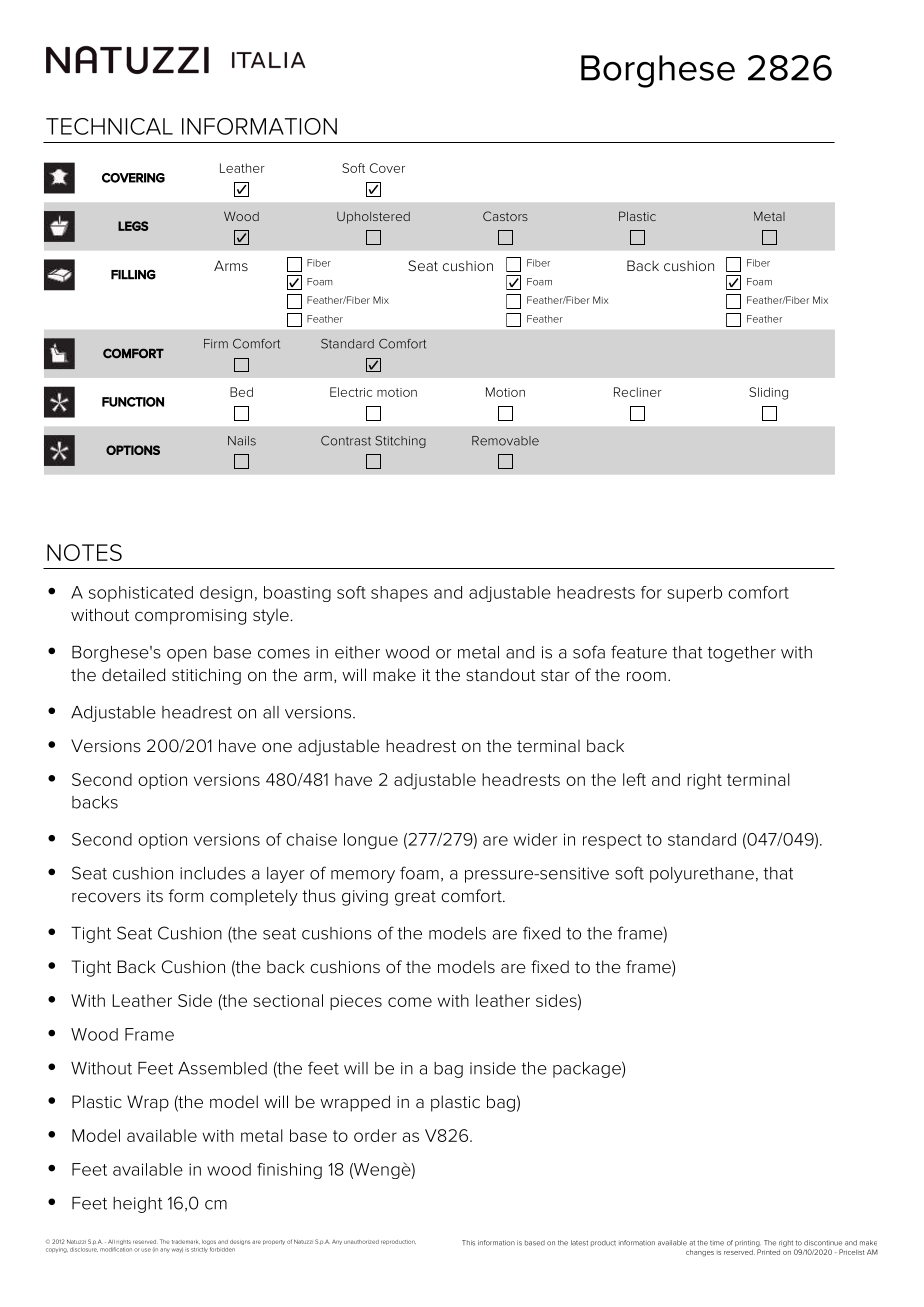 Image resolution: width=924 pixels, height=1307 pixels. I want to click on Castors, so click(505, 216).
